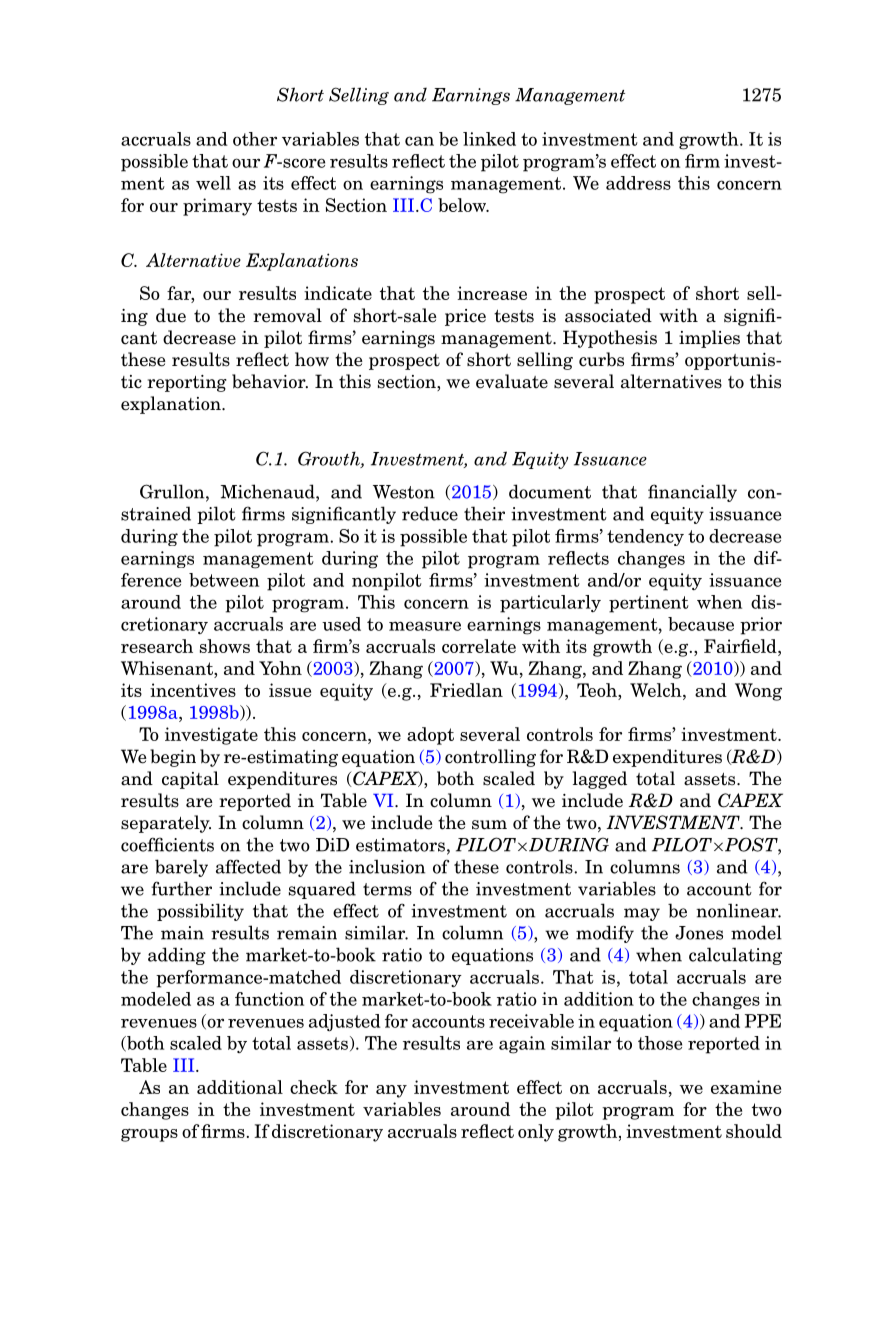 This screenshot has width=896, height=1328. I want to click on address, so click(638, 183).
